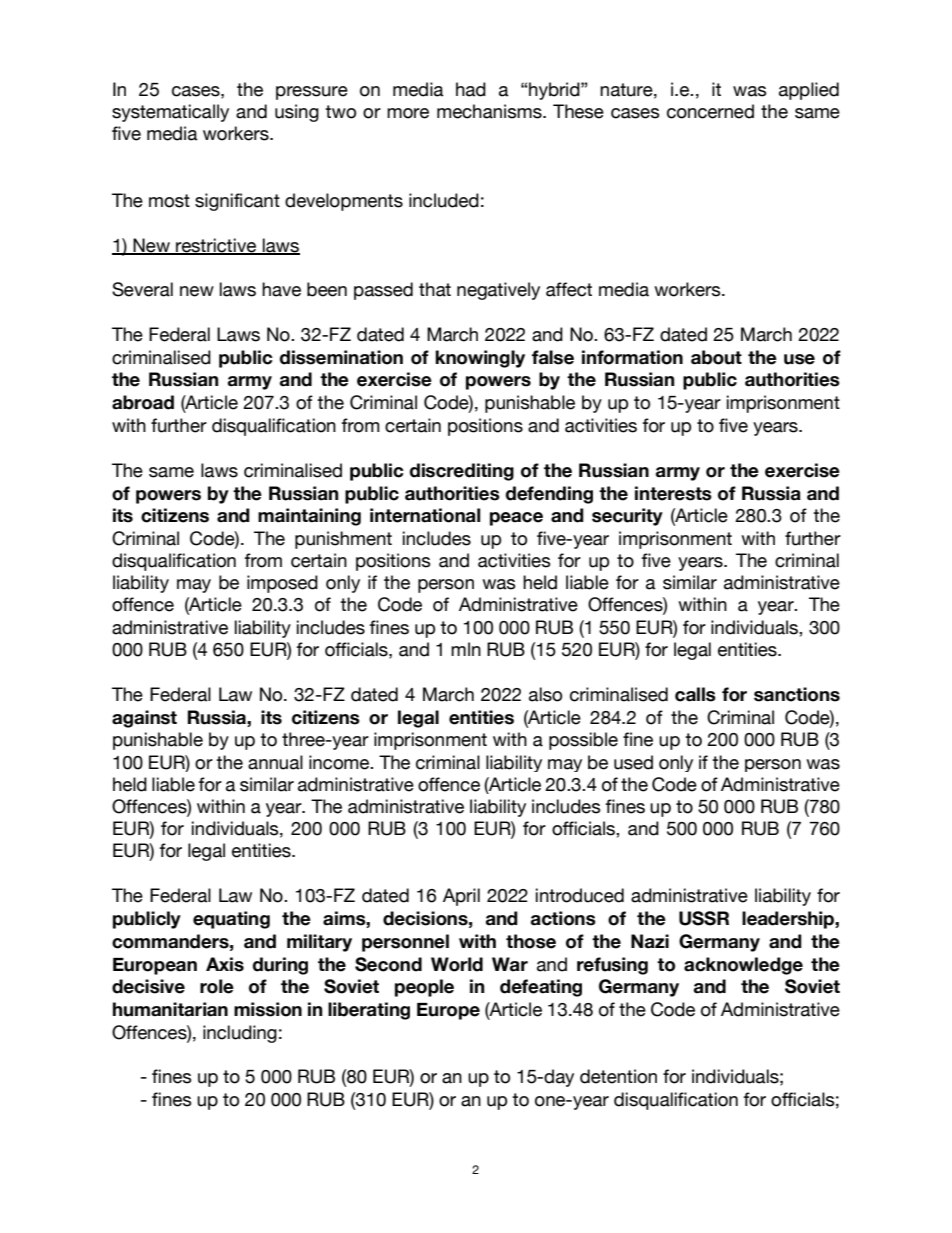 The height and width of the page is (1233, 952). I want to click on including, so click(240, 1034).
